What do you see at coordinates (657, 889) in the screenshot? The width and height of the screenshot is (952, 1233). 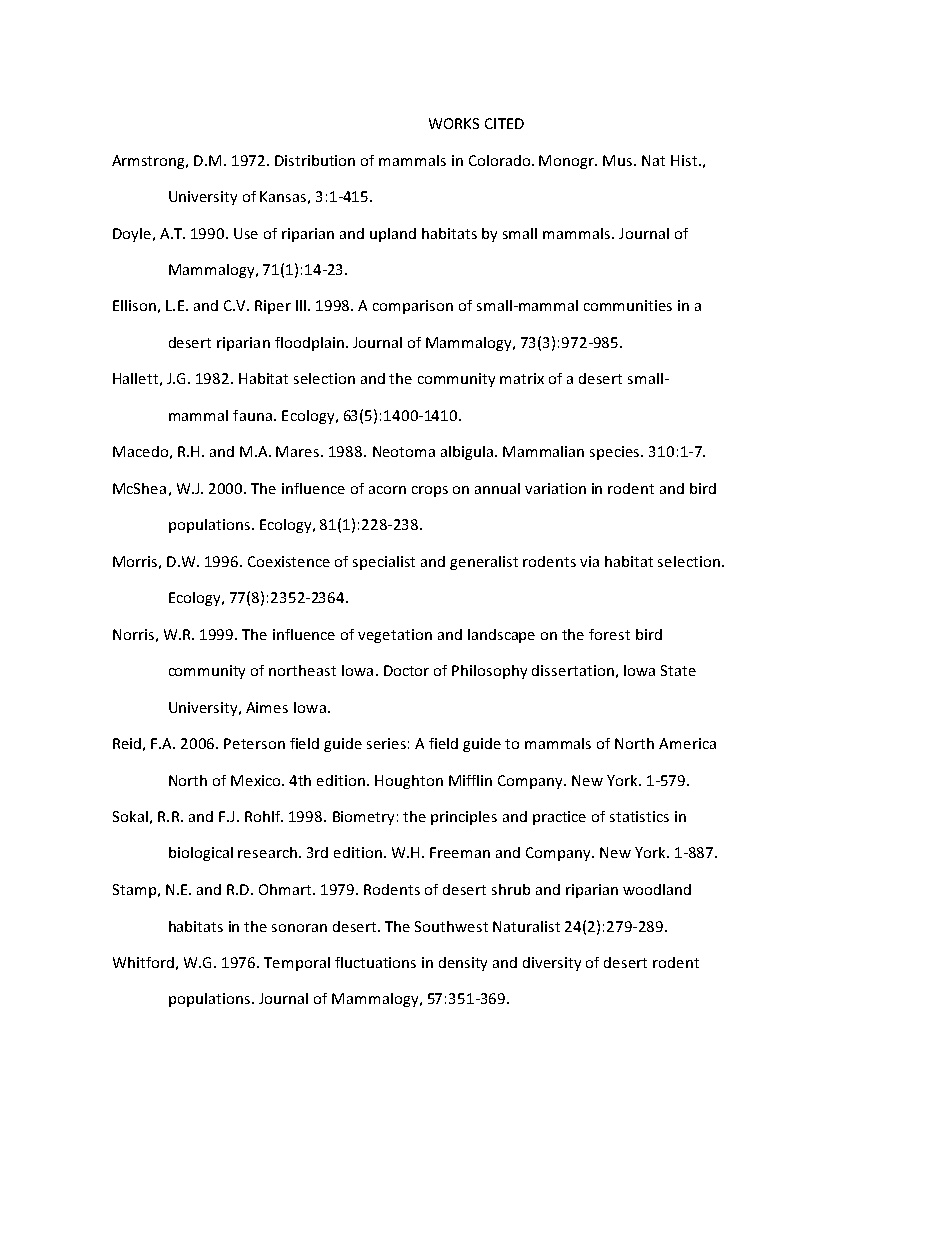 I see `woodland` at bounding box center [657, 889].
